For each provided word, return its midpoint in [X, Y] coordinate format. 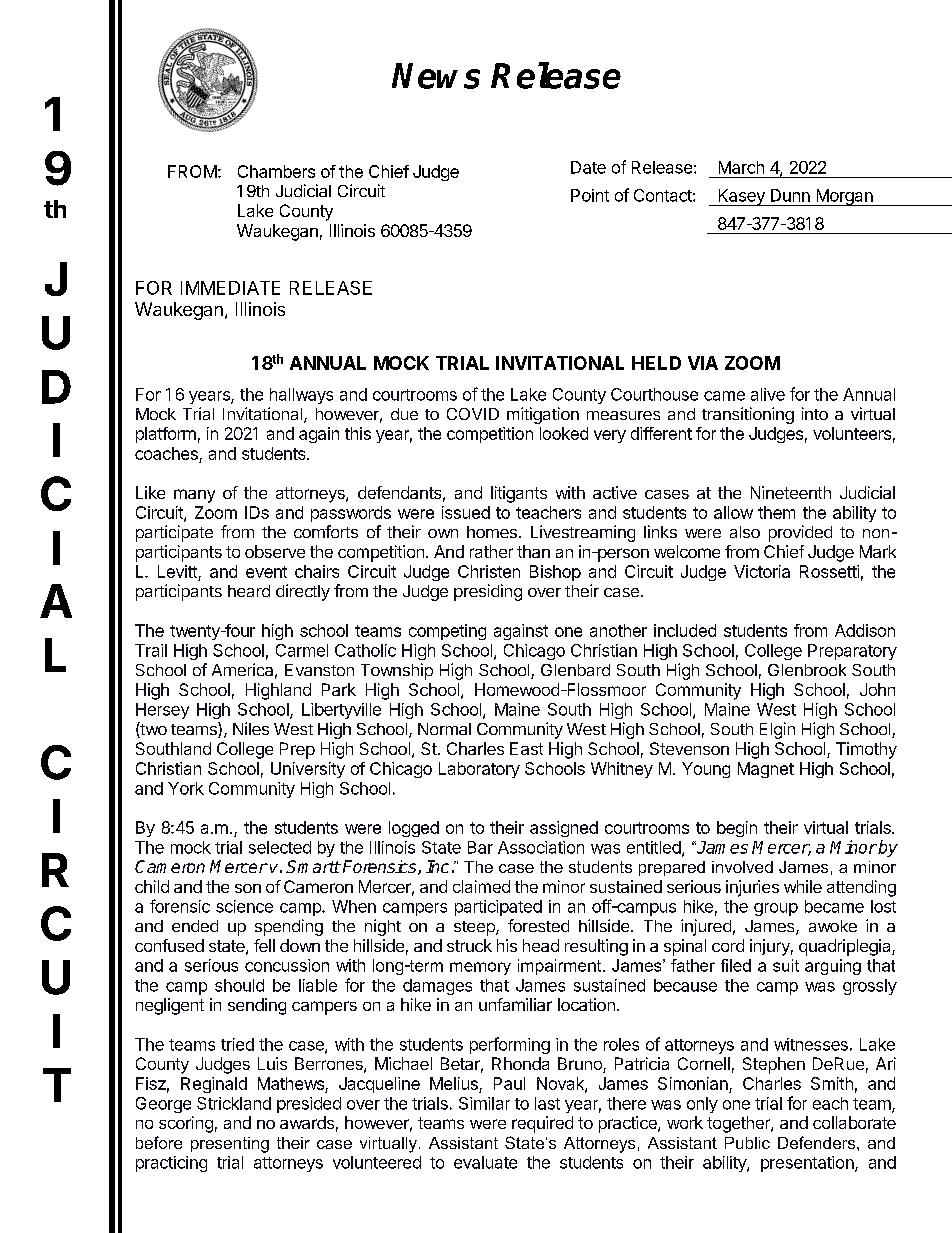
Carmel [302, 650]
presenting [230, 1145]
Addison [865, 630]
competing [447, 632]
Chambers [276, 171]
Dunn [790, 195]
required [542, 1124]
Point [590, 195]
